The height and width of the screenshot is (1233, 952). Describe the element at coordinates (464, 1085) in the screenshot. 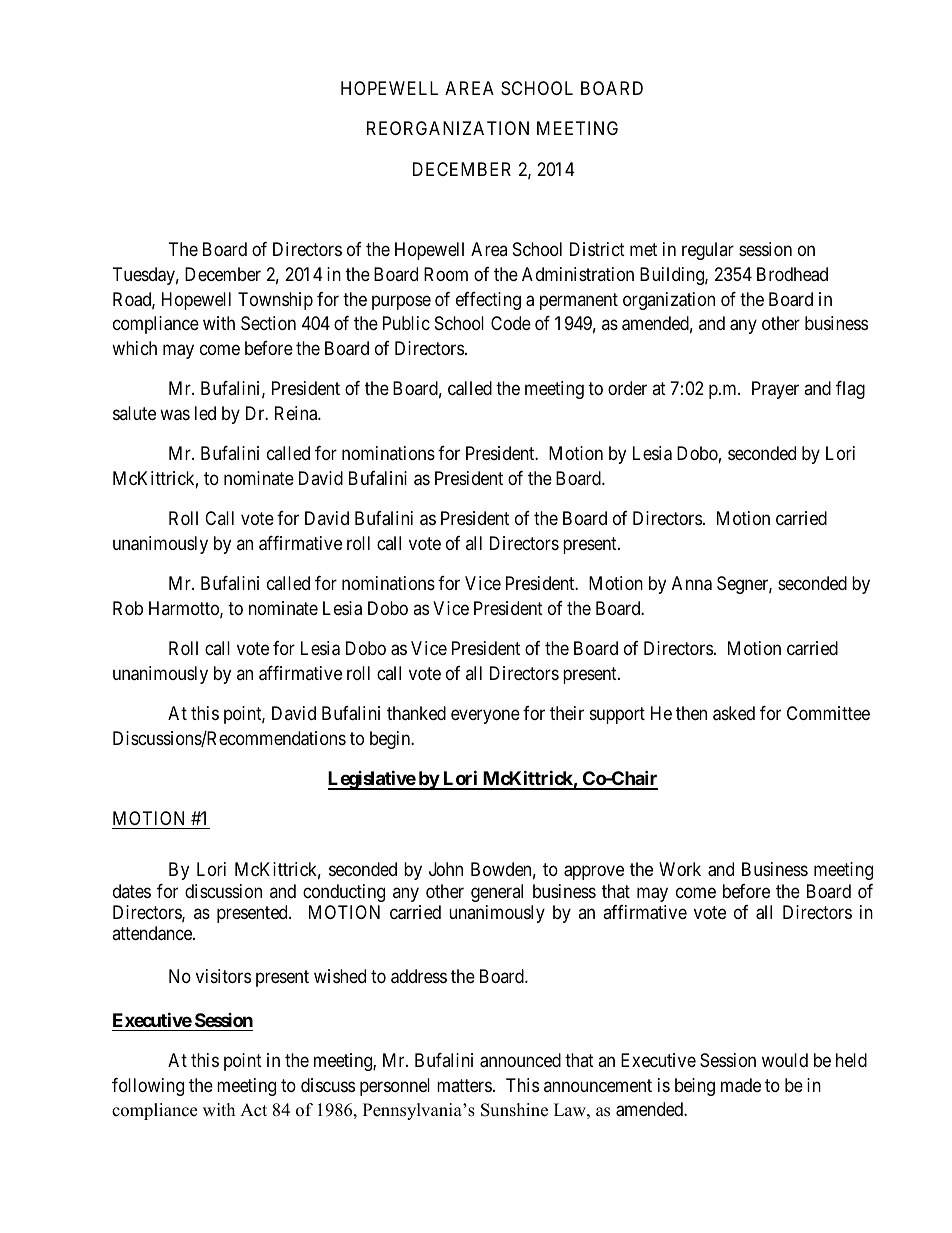

I see `matters` at that location.
